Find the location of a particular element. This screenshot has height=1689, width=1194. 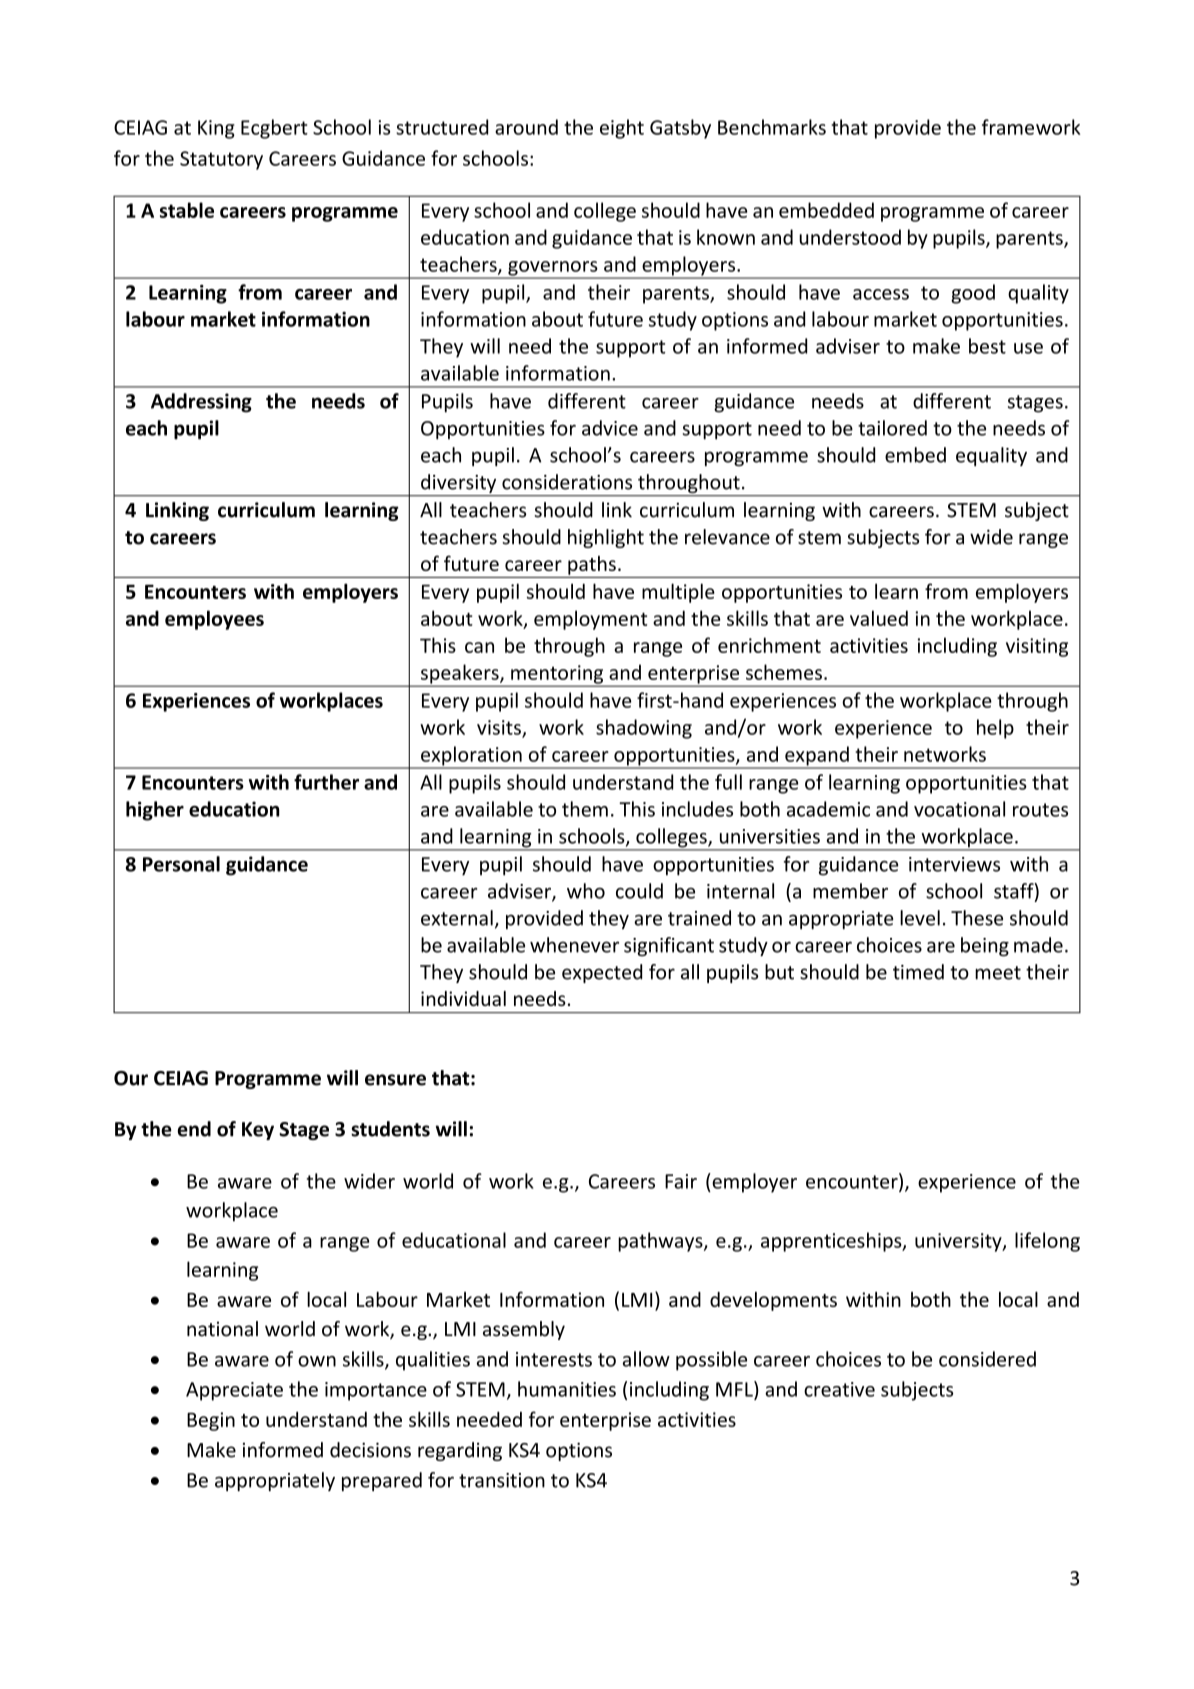

employees is located at coordinates (214, 620).
